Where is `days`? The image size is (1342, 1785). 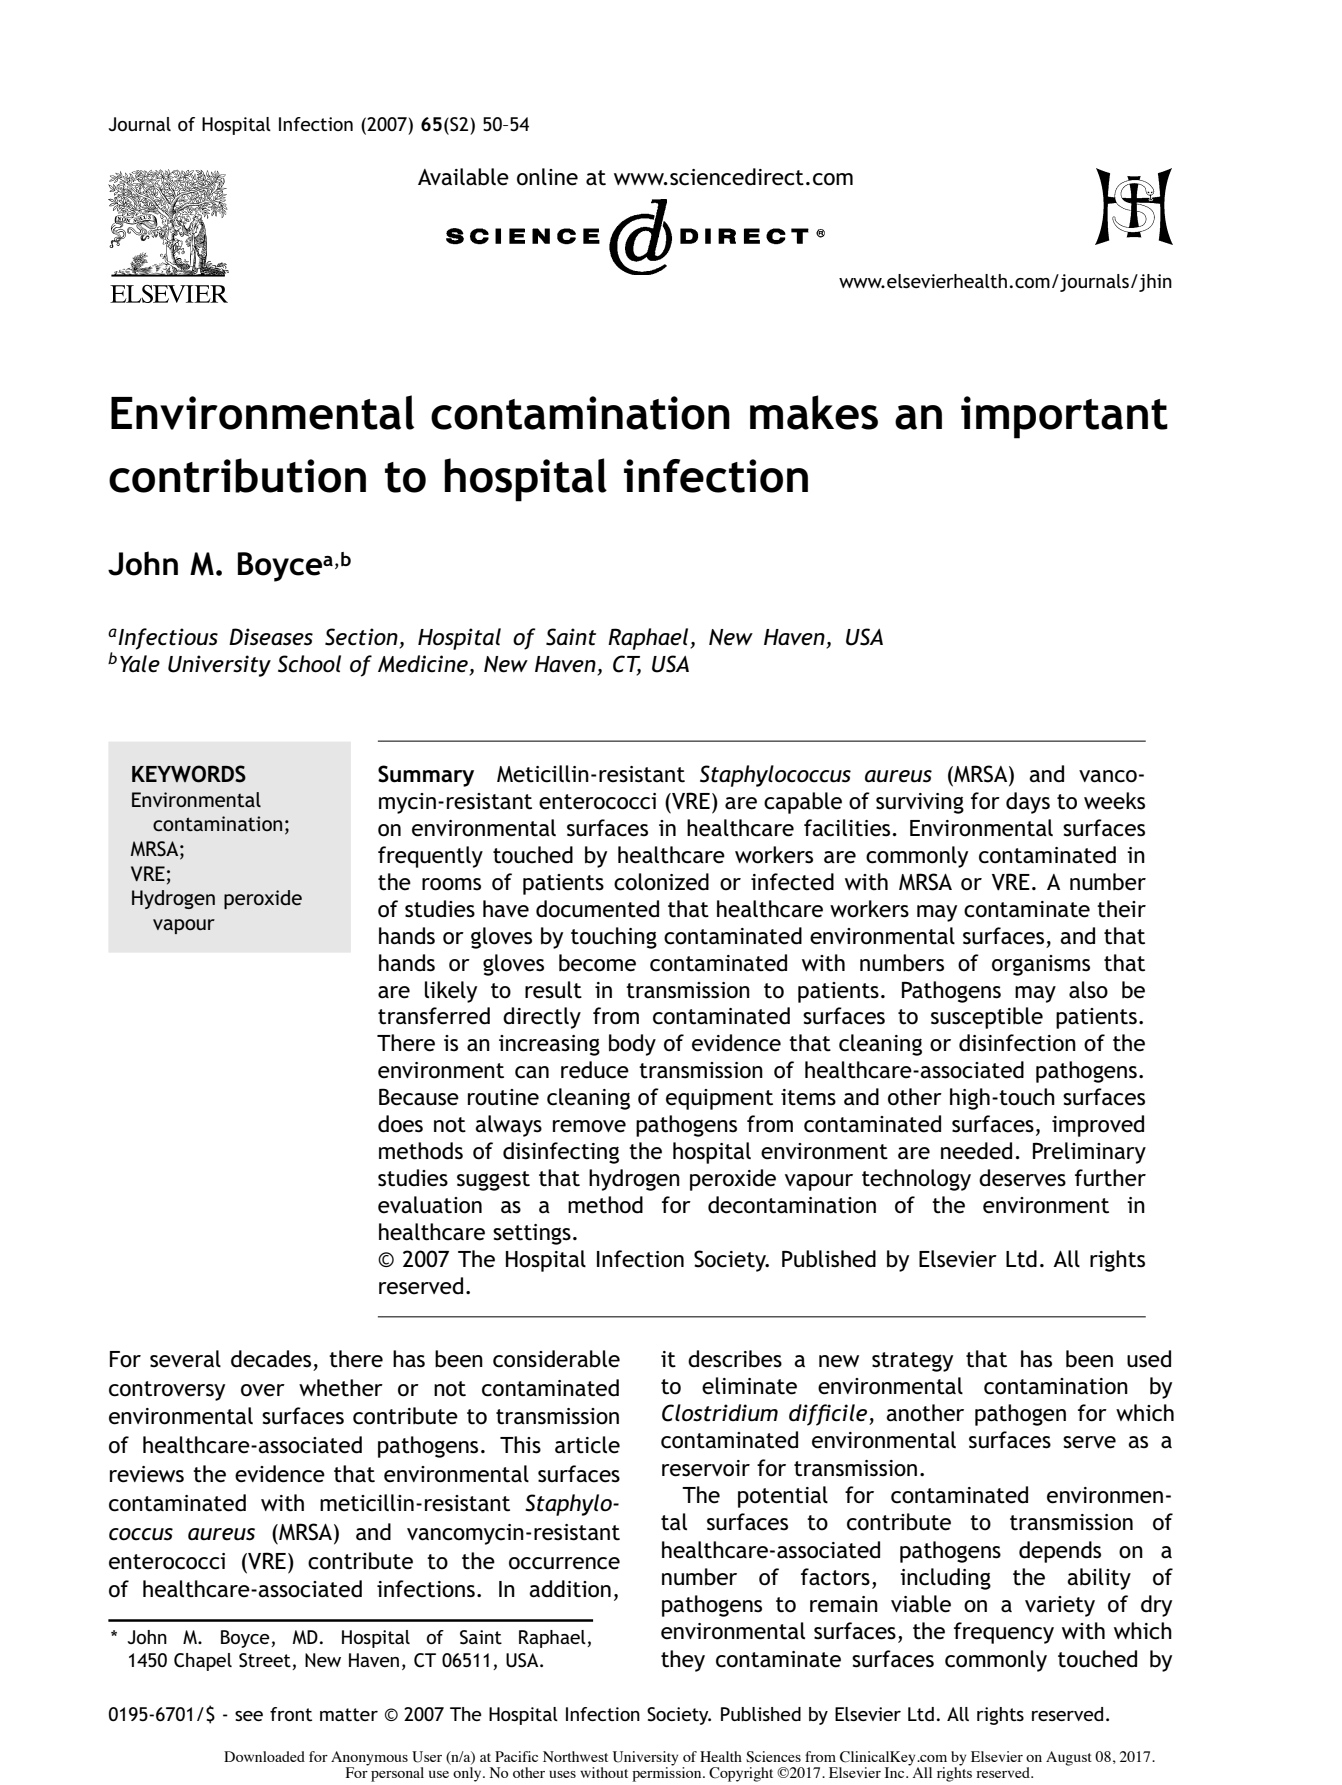 days is located at coordinates (1028, 803).
